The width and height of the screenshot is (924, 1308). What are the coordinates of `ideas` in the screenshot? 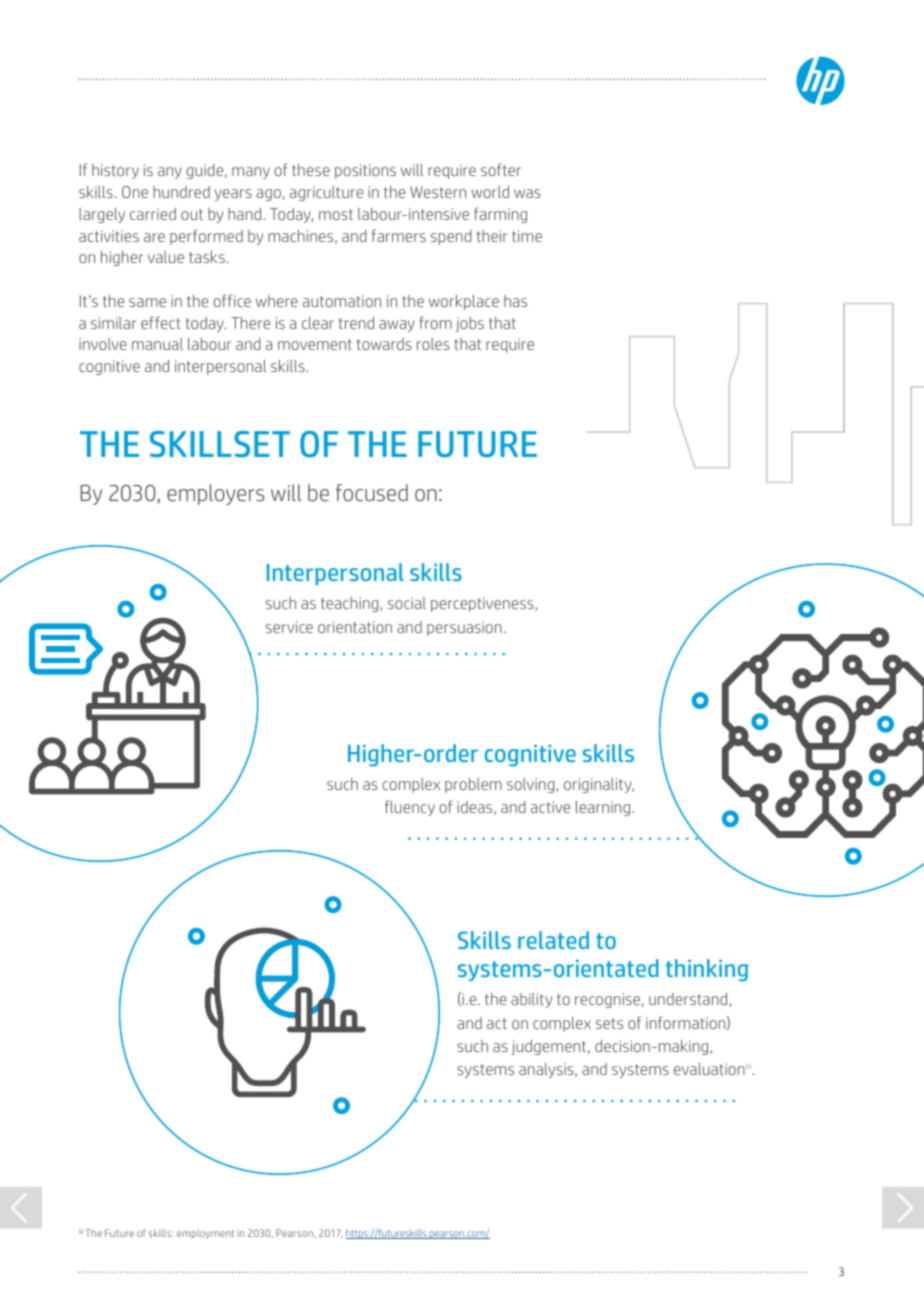 It's located at (476, 808).
